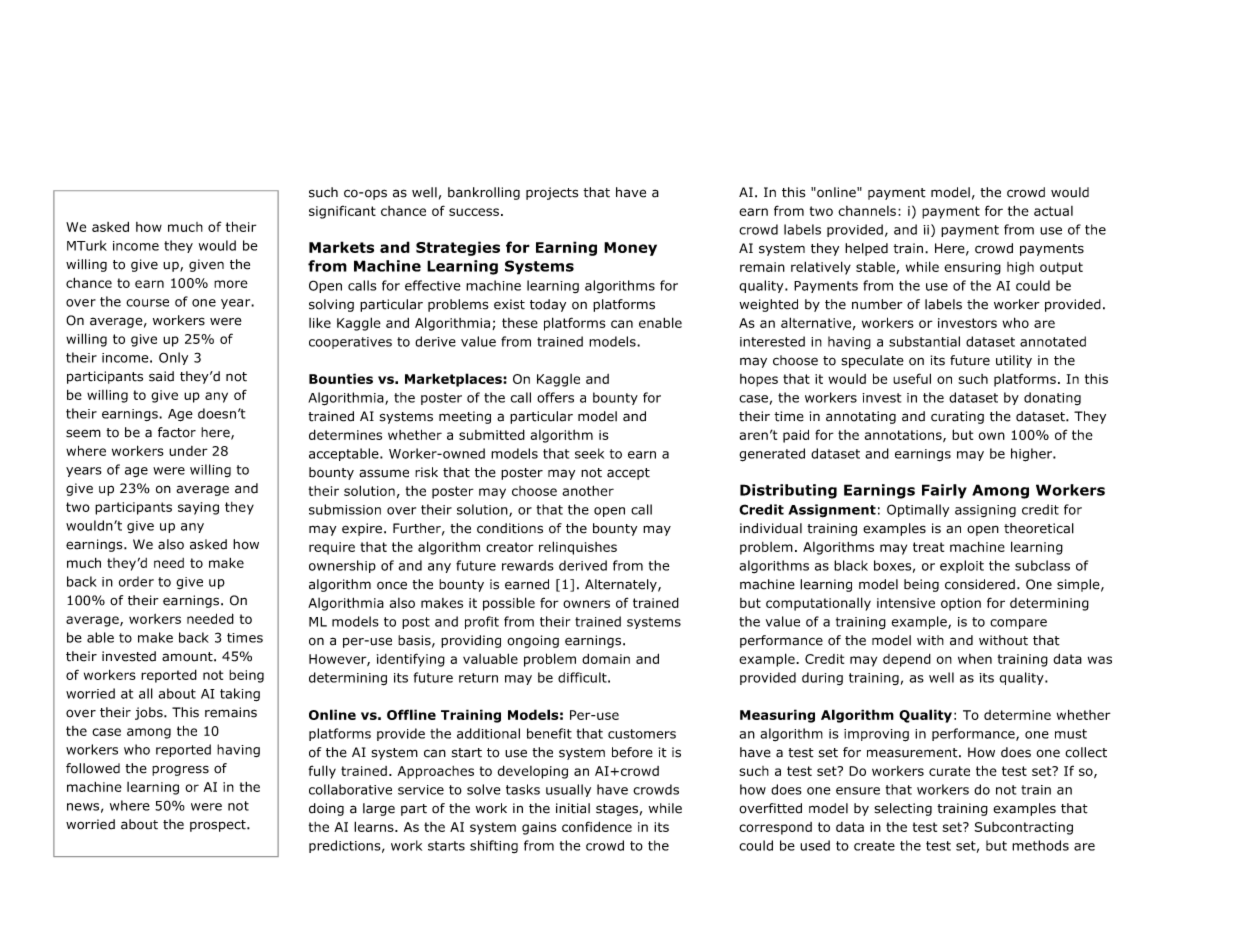  I want to click on confidence, so click(597, 826).
